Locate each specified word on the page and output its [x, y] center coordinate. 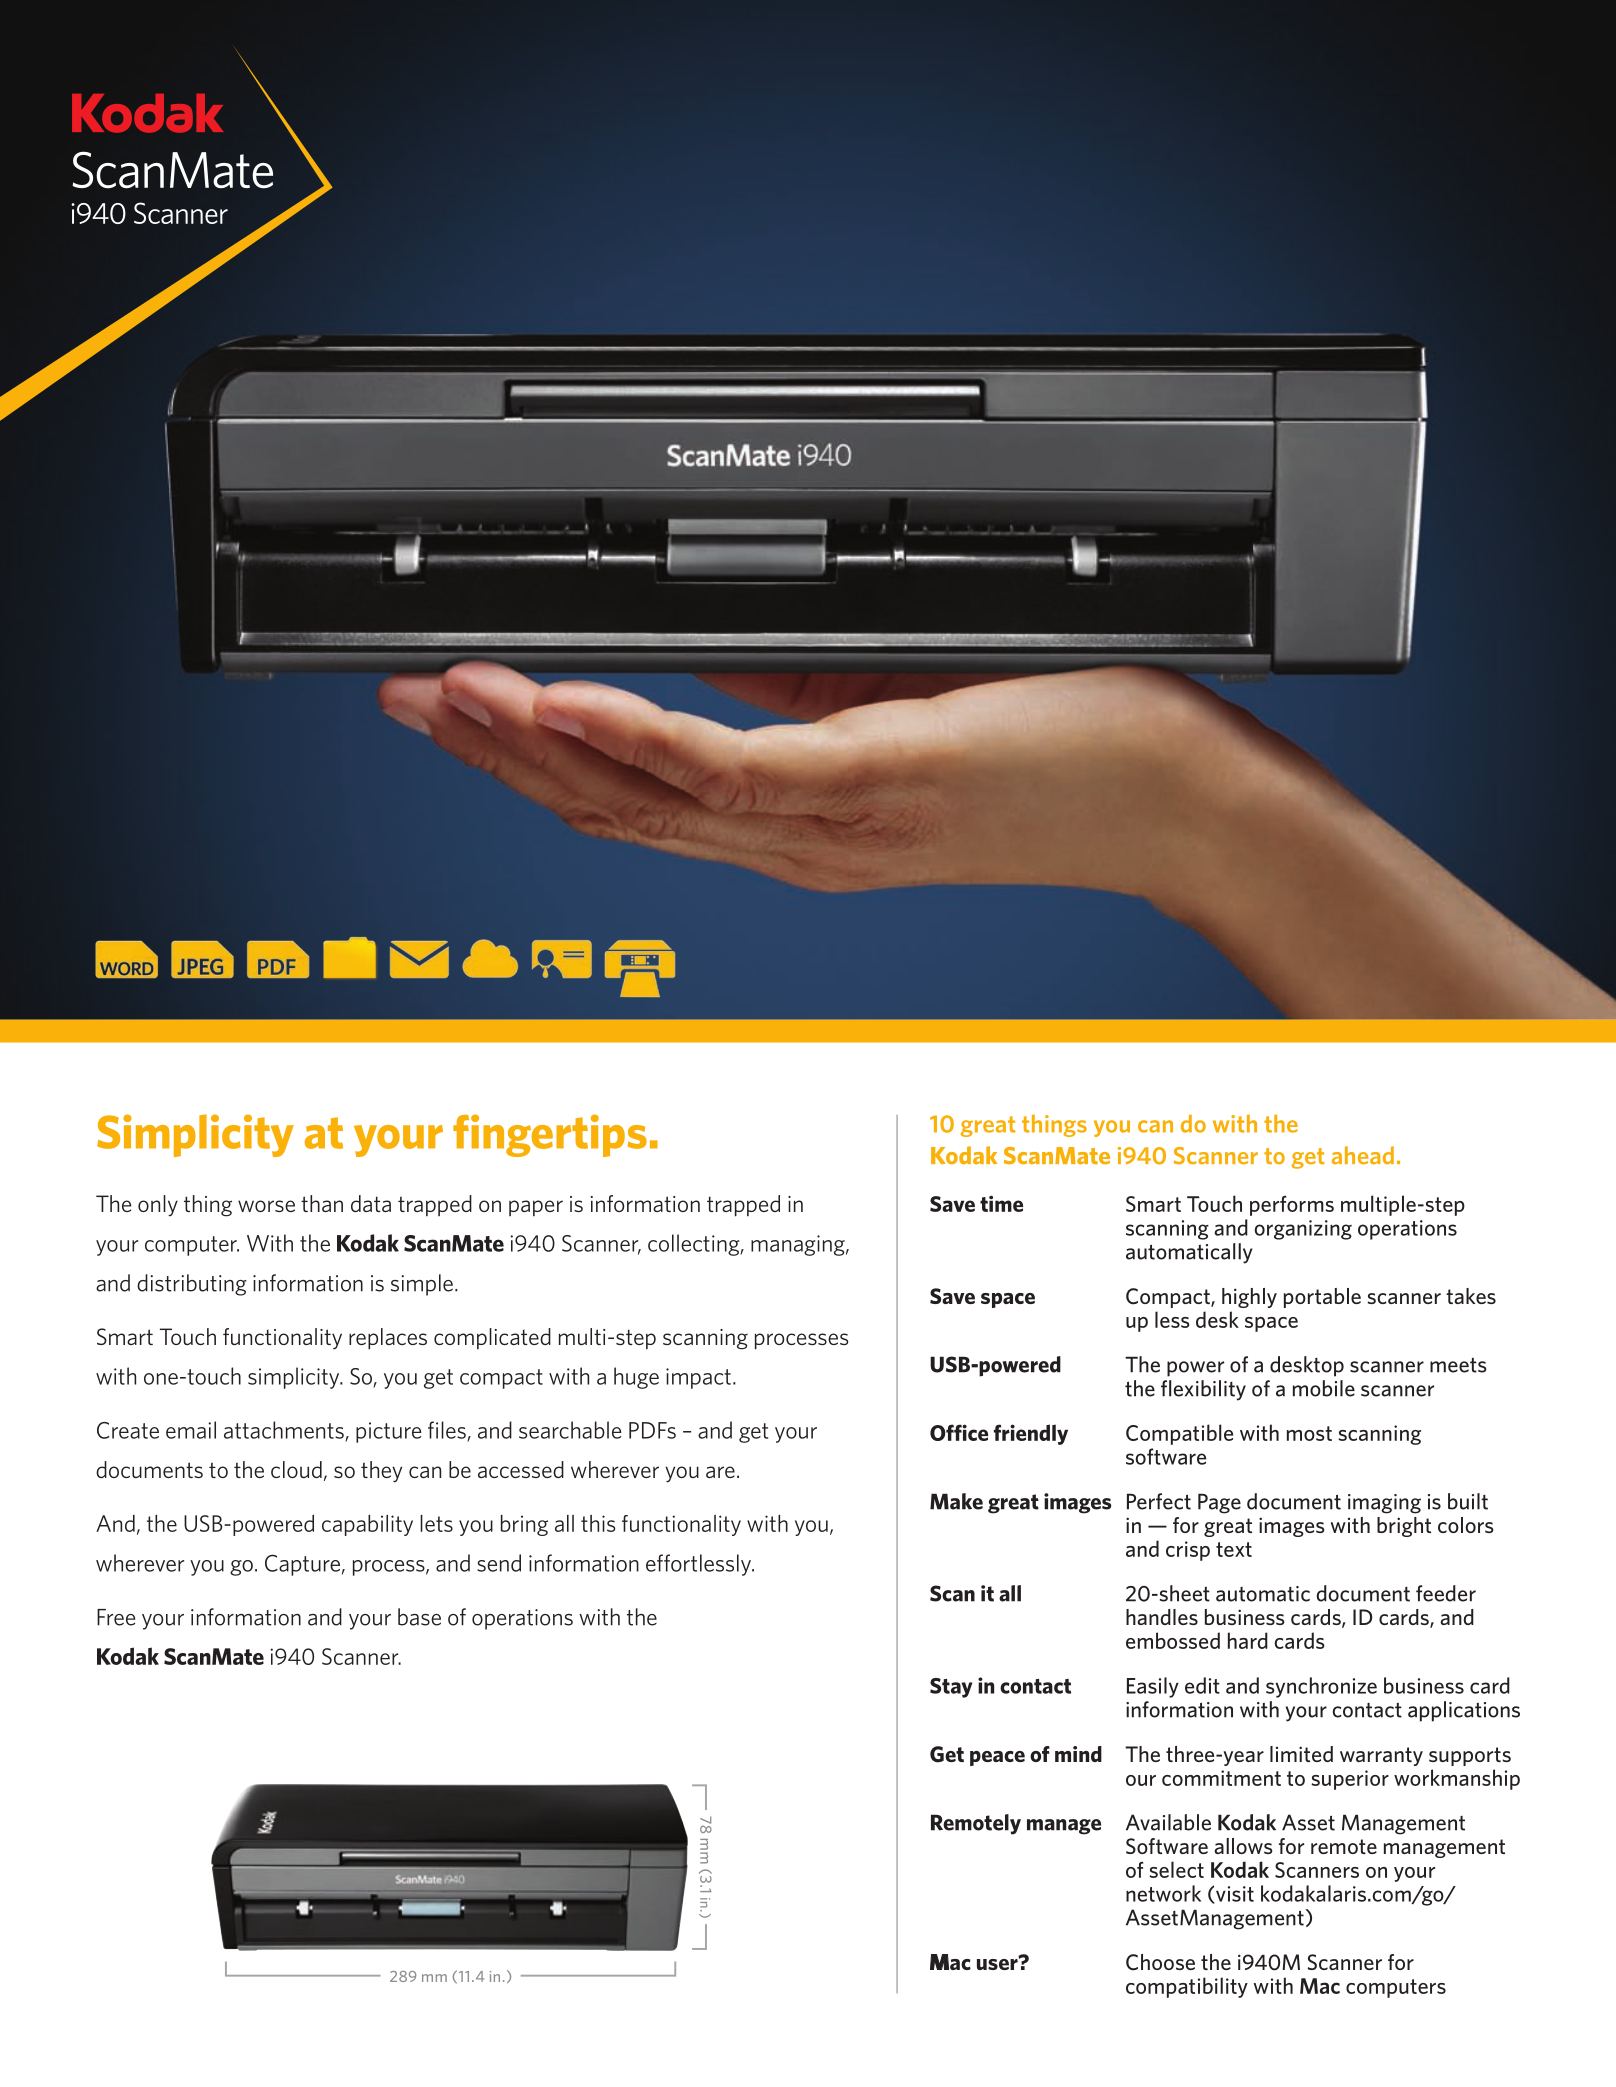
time [1001, 1204]
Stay [951, 1688]
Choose [1160, 1962]
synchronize [1321, 1687]
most [1309, 1433]
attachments [285, 1431]
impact [698, 1378]
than [322, 1203]
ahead [1363, 1155]
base [419, 1617]
